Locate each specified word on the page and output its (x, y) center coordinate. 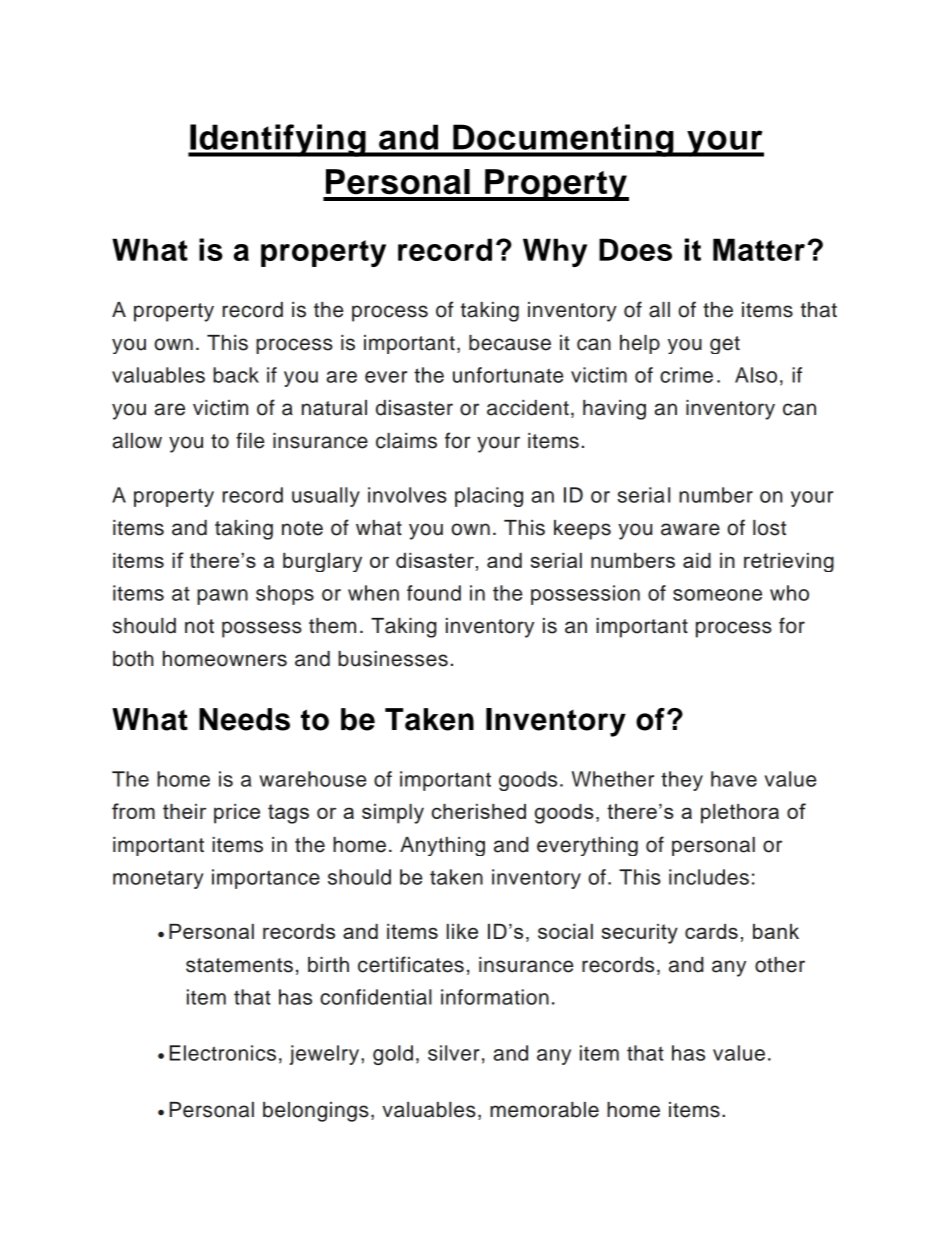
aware (690, 529)
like (462, 931)
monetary (158, 879)
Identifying (278, 140)
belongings (316, 1112)
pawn (222, 597)
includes (709, 877)
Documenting (563, 140)
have (734, 779)
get (725, 345)
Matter (759, 249)
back (236, 375)
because (510, 343)
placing (489, 497)
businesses (393, 659)
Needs (244, 719)
